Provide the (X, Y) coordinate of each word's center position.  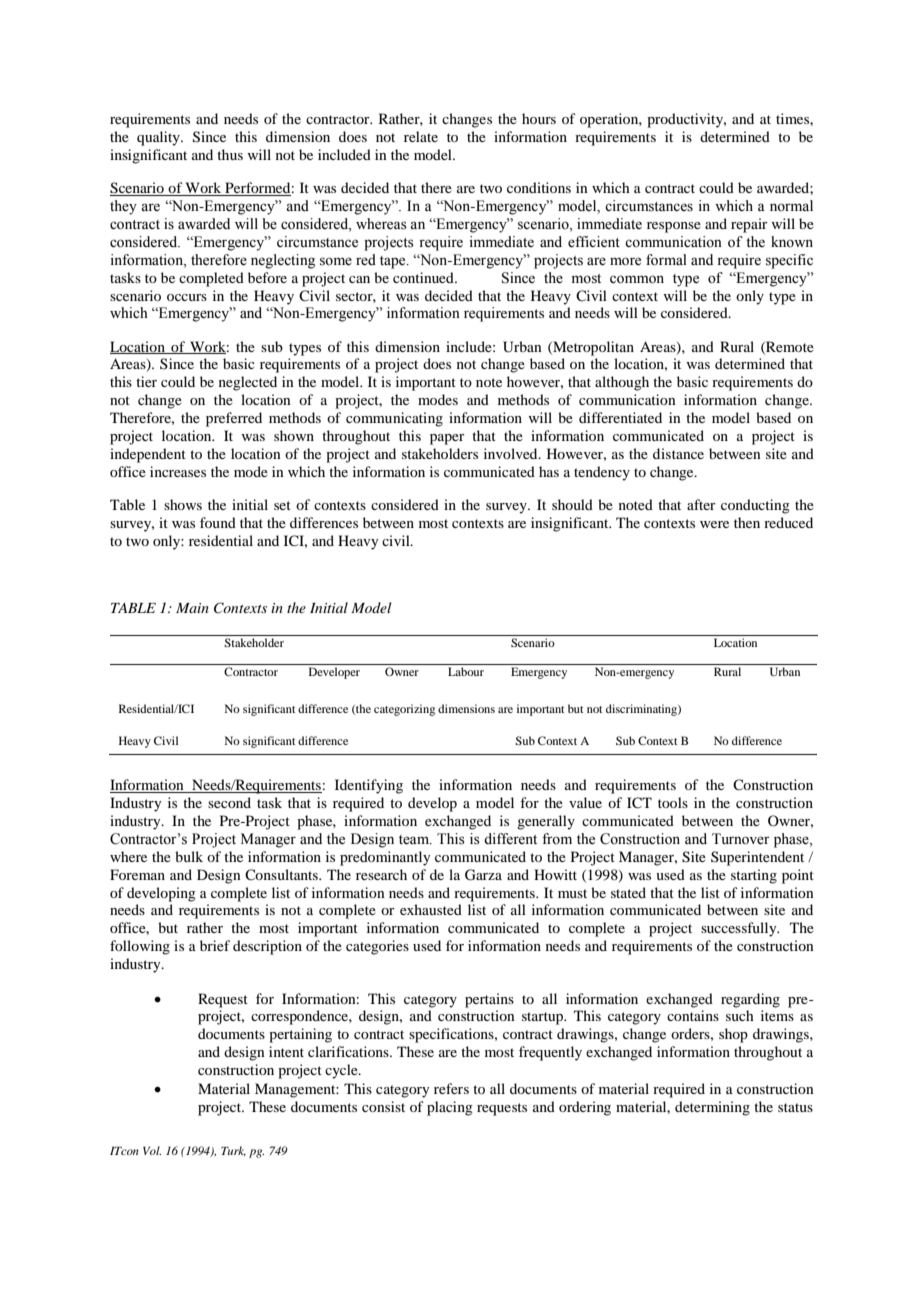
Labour (466, 671)
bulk (189, 856)
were (714, 524)
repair (749, 225)
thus (230, 154)
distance (678, 453)
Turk (233, 1151)
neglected (248, 383)
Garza (483, 875)
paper (447, 439)
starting (754, 876)
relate (421, 136)
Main (192, 608)
